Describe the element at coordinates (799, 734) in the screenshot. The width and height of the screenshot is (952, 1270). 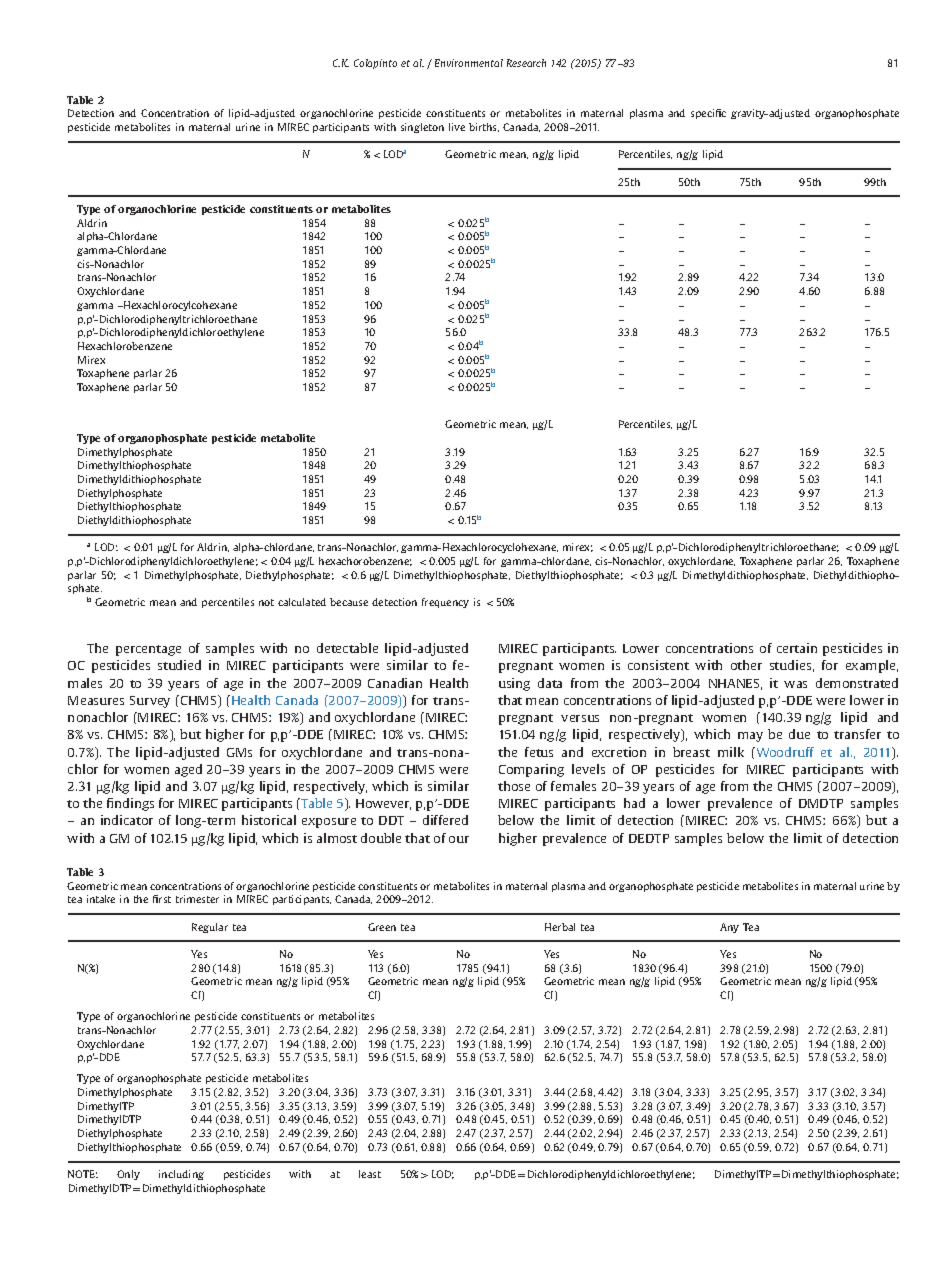
I see `due` at that location.
